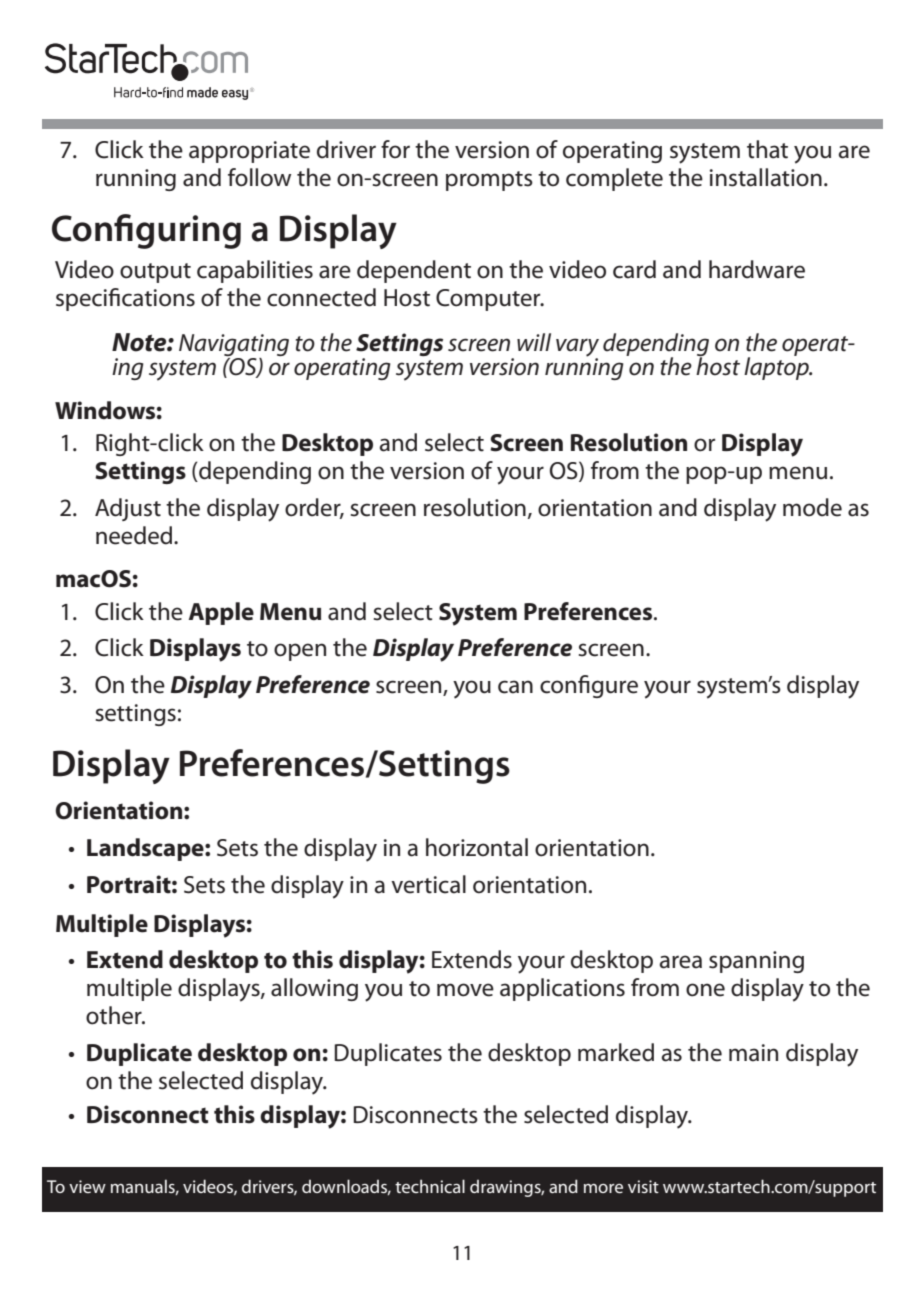 The width and height of the screenshot is (924, 1303). I want to click on laptop, so click(777, 367).
